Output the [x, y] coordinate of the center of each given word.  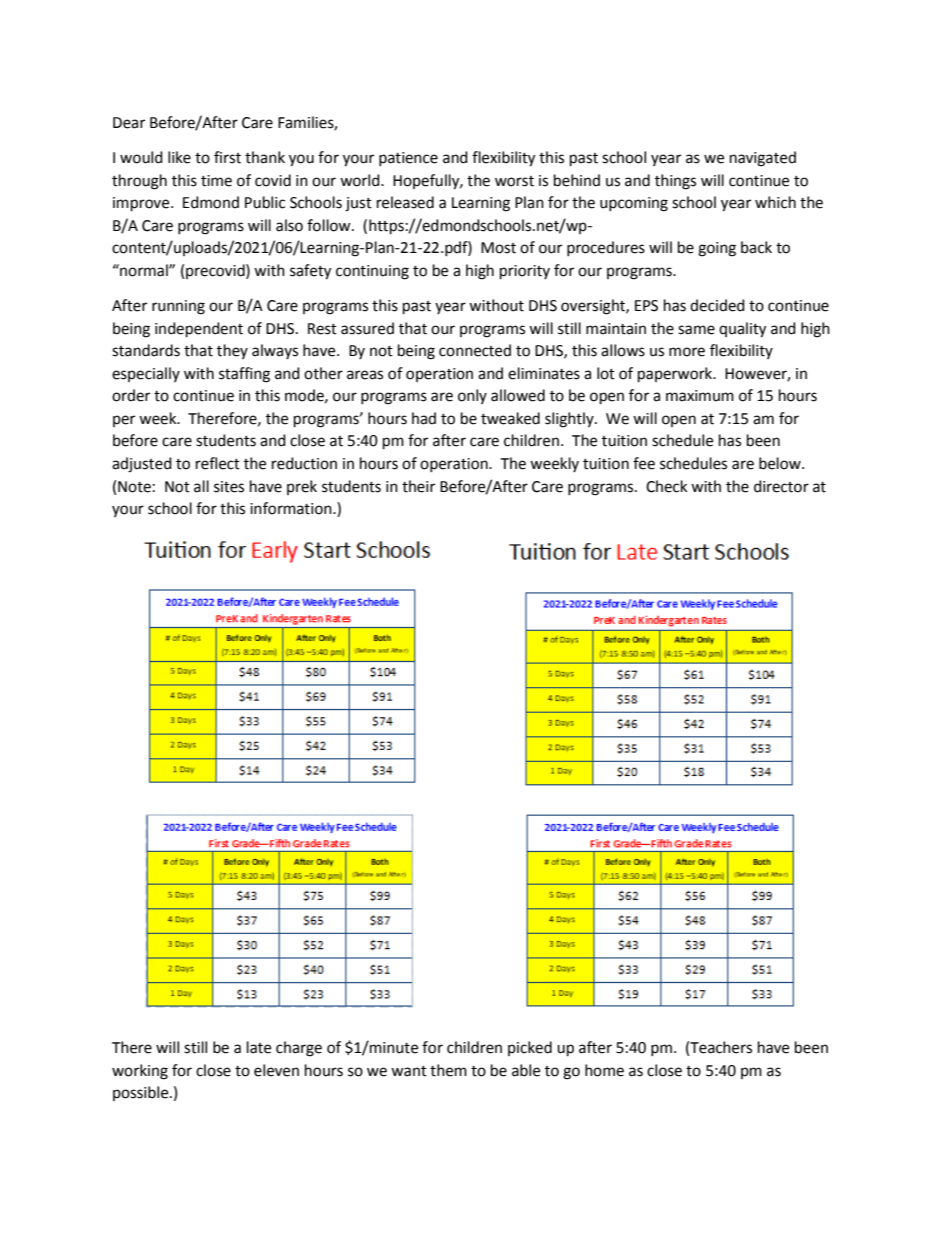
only [472, 396]
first [227, 157]
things [675, 182]
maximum [700, 396]
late [259, 1047]
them [448, 1070]
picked [530, 1048]
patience [408, 159]
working [140, 1072]
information [292, 508]
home [604, 1070]
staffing [244, 375]
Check [666, 486]
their [418, 486]
